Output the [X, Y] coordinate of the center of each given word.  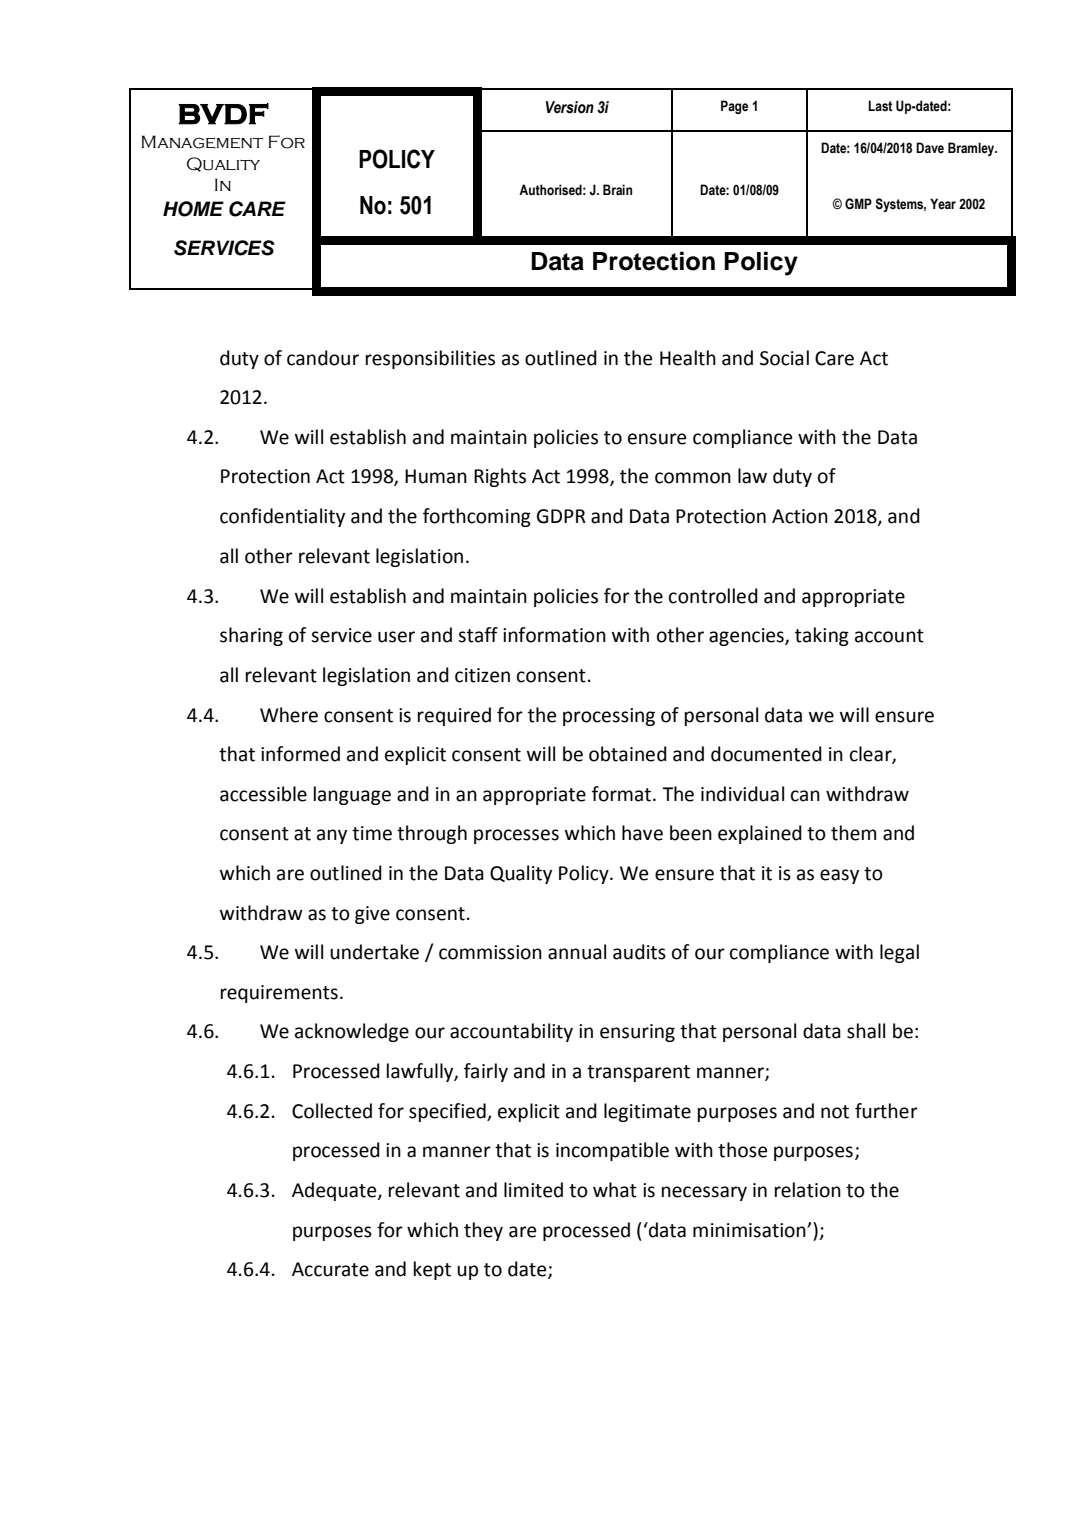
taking [822, 636]
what [615, 1190]
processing [609, 717]
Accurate [330, 1269]
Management [202, 142]
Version [570, 107]
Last [880, 106]
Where [289, 715]
